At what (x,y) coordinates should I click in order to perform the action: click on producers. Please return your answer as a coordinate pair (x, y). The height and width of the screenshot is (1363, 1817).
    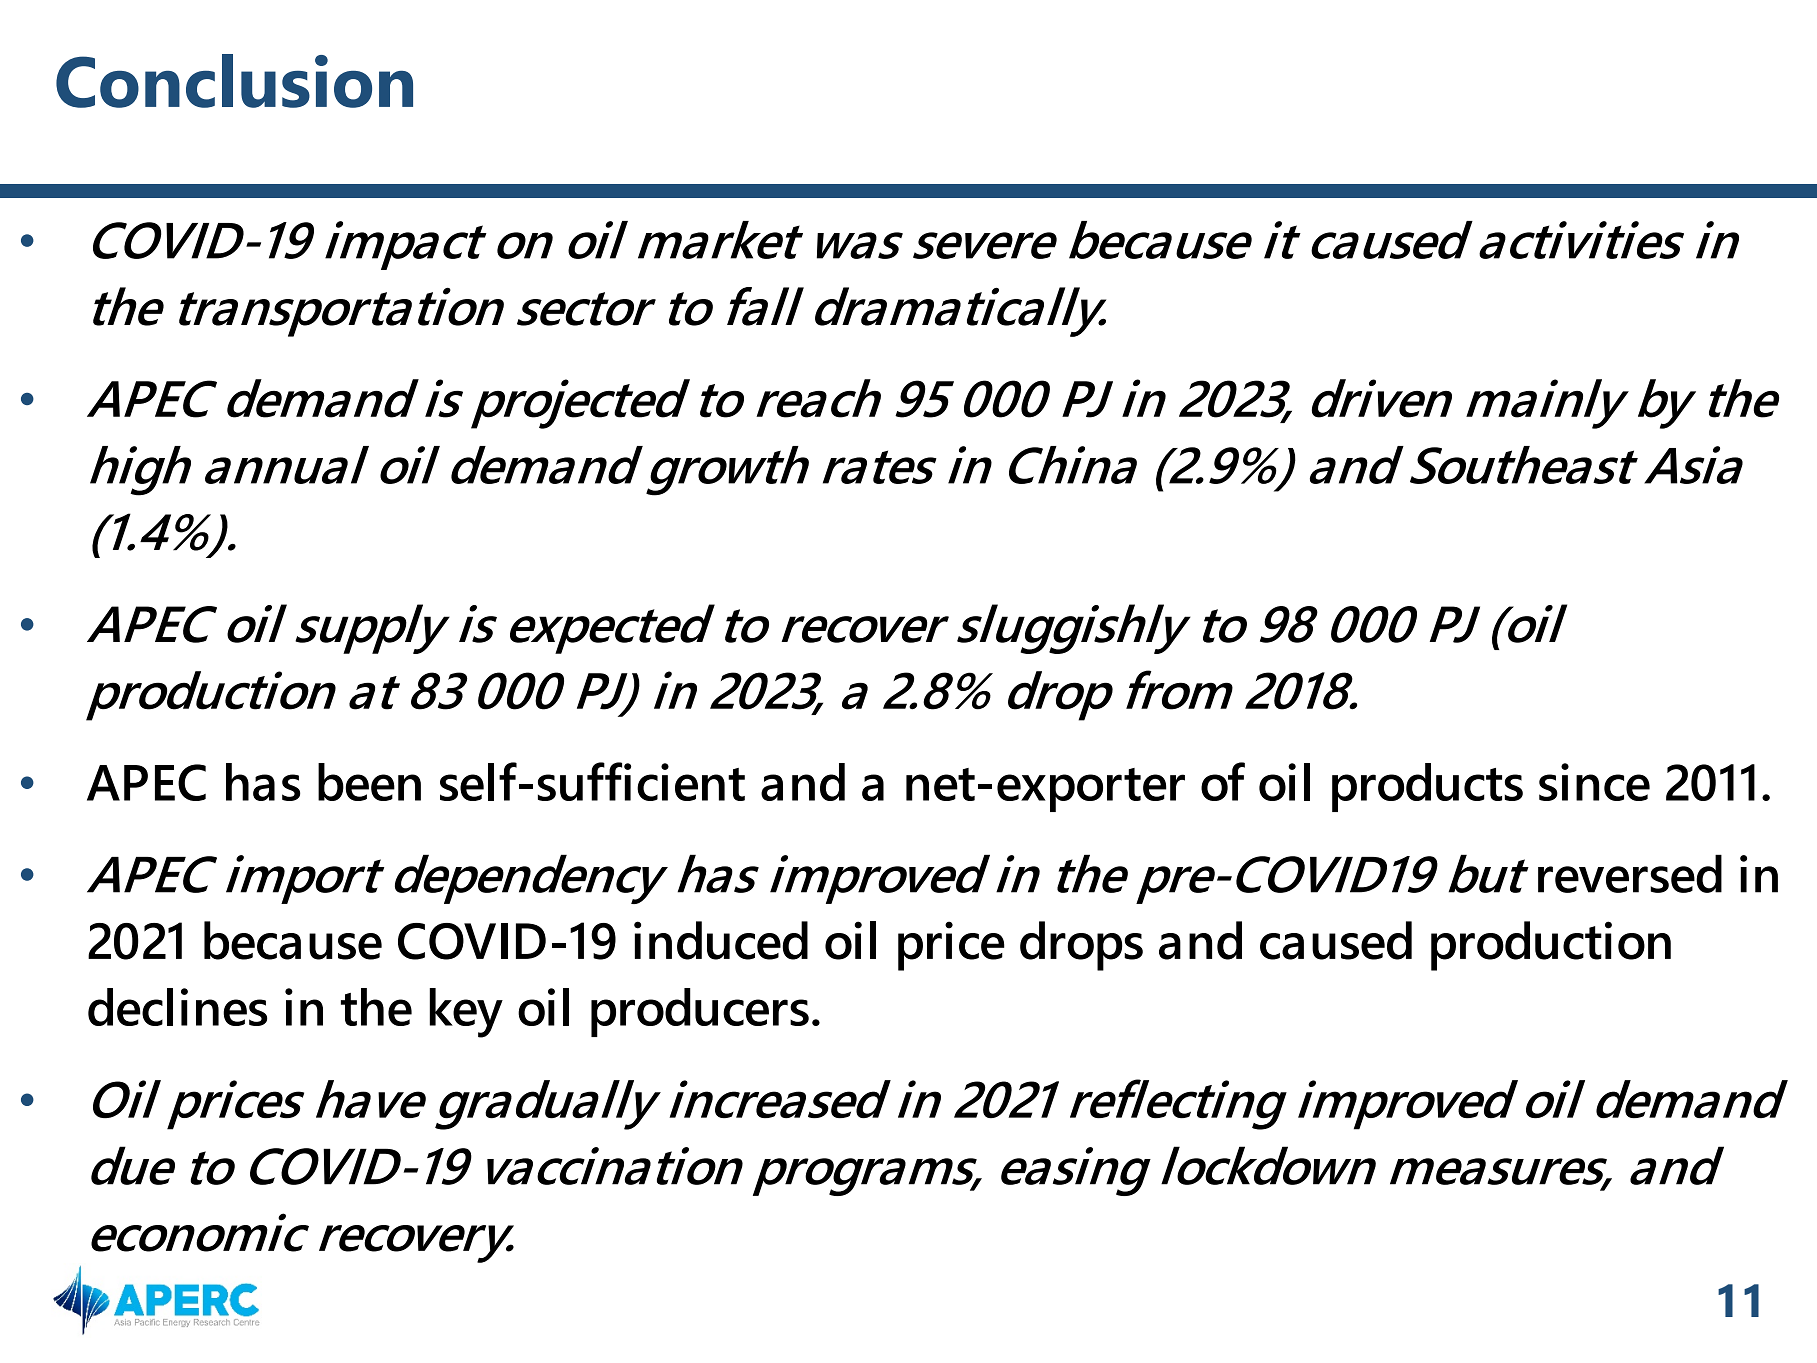
    Looking at the image, I should click on (700, 1012).
